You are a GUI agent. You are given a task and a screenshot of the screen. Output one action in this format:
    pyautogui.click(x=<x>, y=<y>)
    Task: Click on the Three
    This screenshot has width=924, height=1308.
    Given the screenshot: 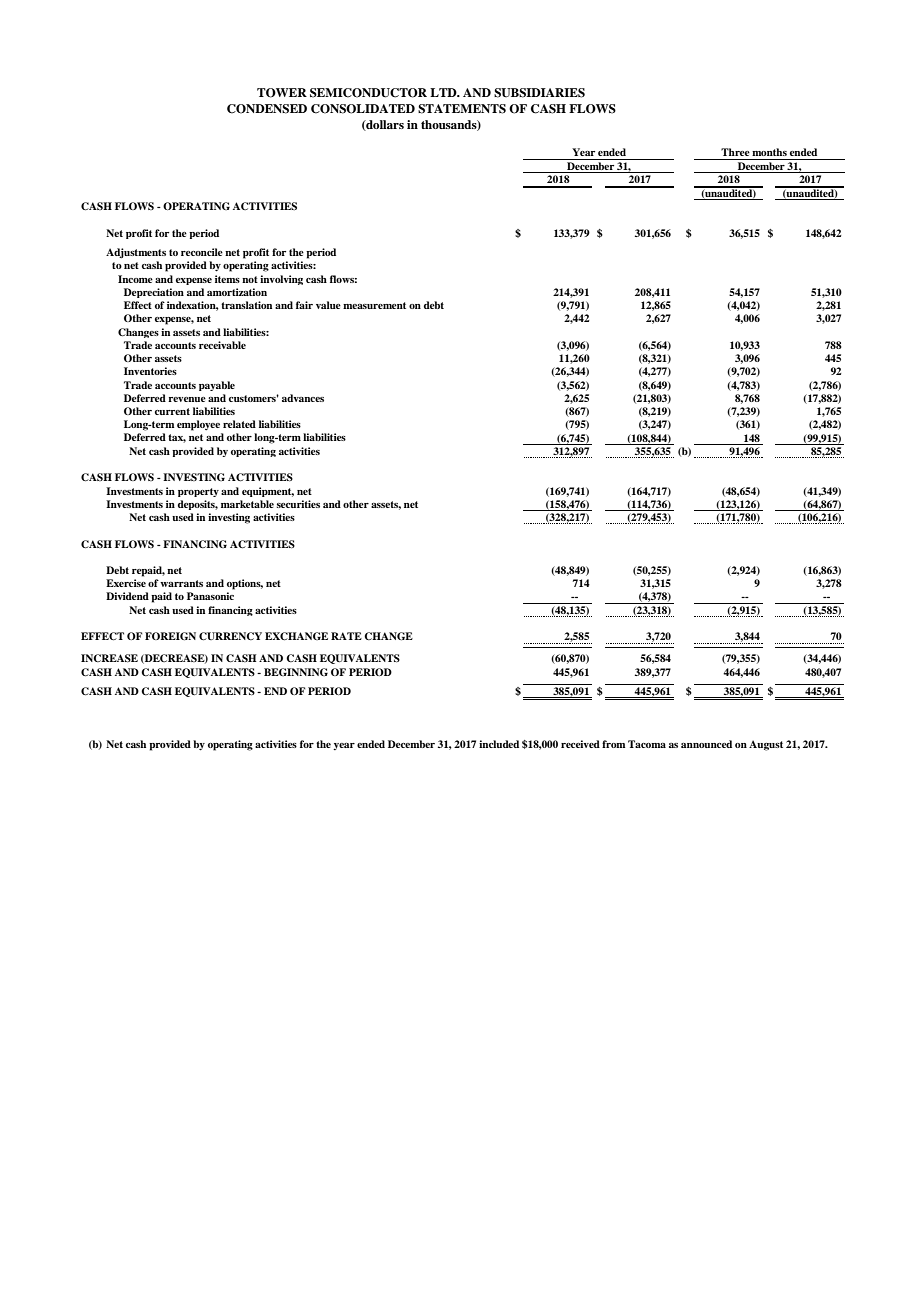 What is the action you would take?
    pyautogui.click(x=735, y=152)
